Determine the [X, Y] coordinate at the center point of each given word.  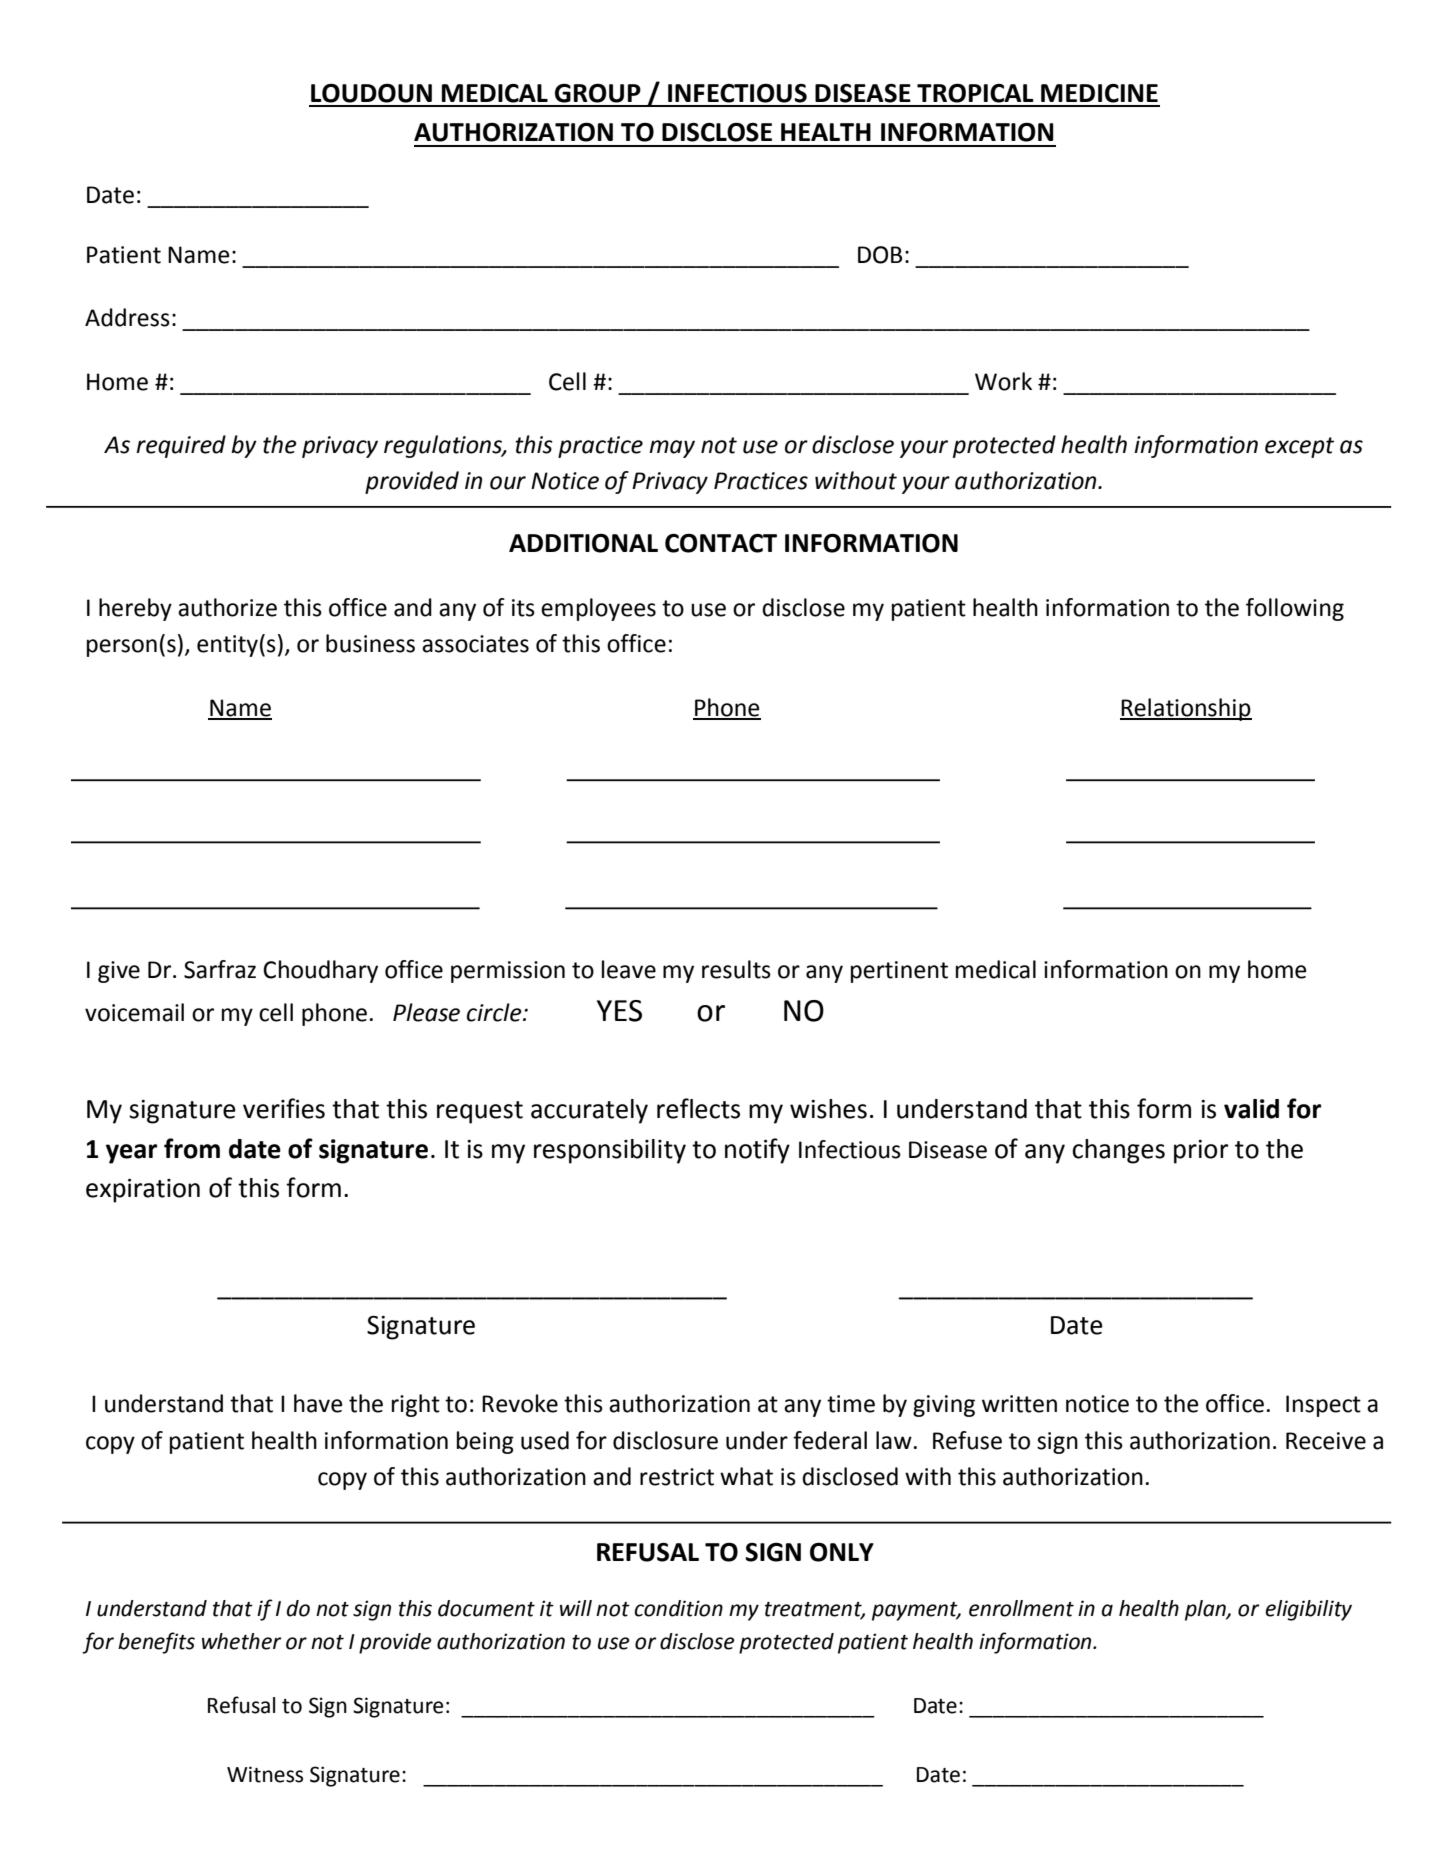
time [851, 1404]
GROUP [598, 93]
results [736, 969]
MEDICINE [1099, 93]
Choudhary [320, 971]
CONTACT [721, 543]
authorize [227, 607]
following [1295, 609]
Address [127, 317]
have [318, 1403]
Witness [265, 1774]
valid [1251, 1109]
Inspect [1323, 1406]
